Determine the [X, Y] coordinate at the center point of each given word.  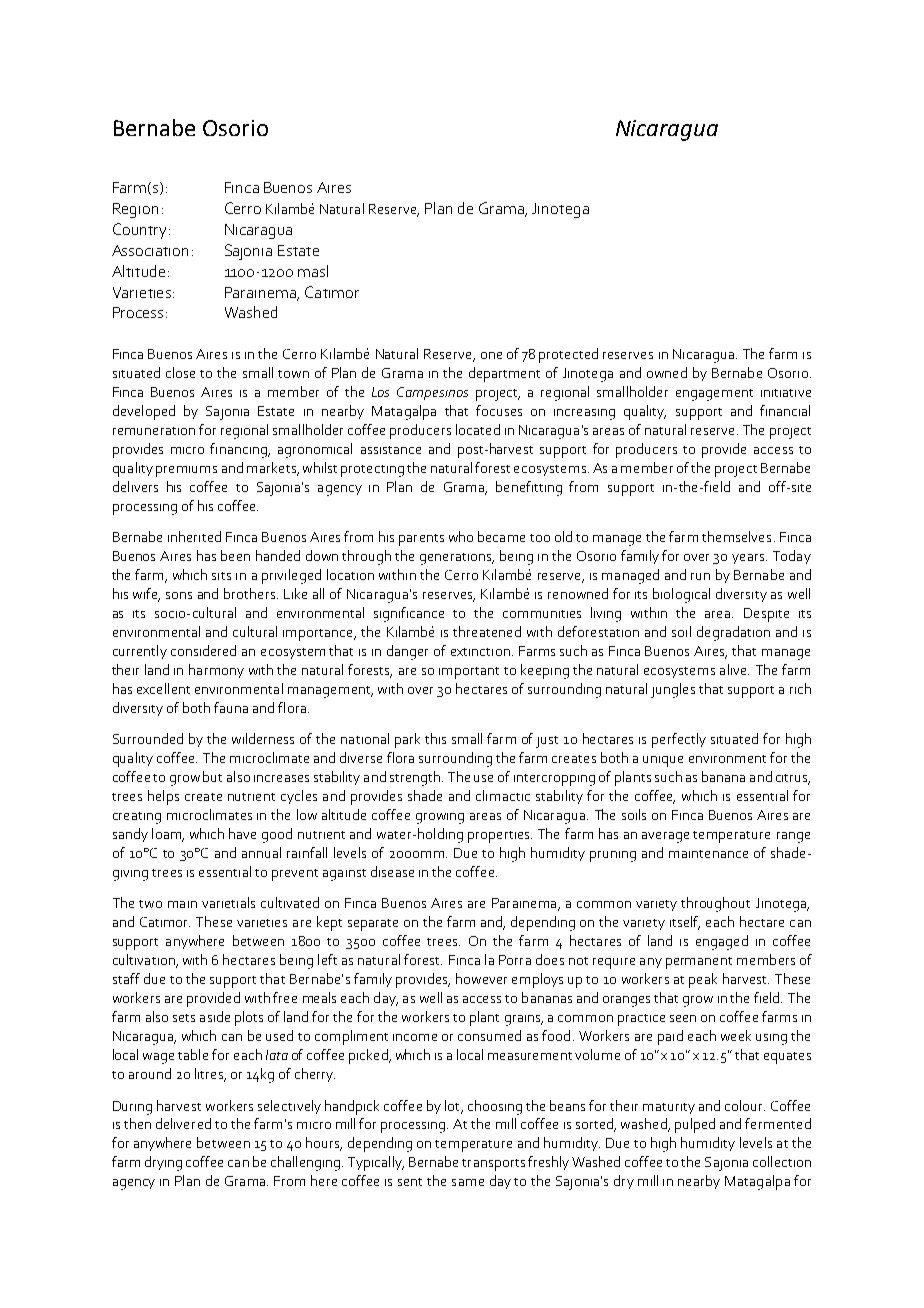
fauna [231, 707]
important [469, 673]
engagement [714, 395]
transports [493, 1165]
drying [163, 1163]
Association [150, 250]
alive [734, 669]
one [491, 355]
